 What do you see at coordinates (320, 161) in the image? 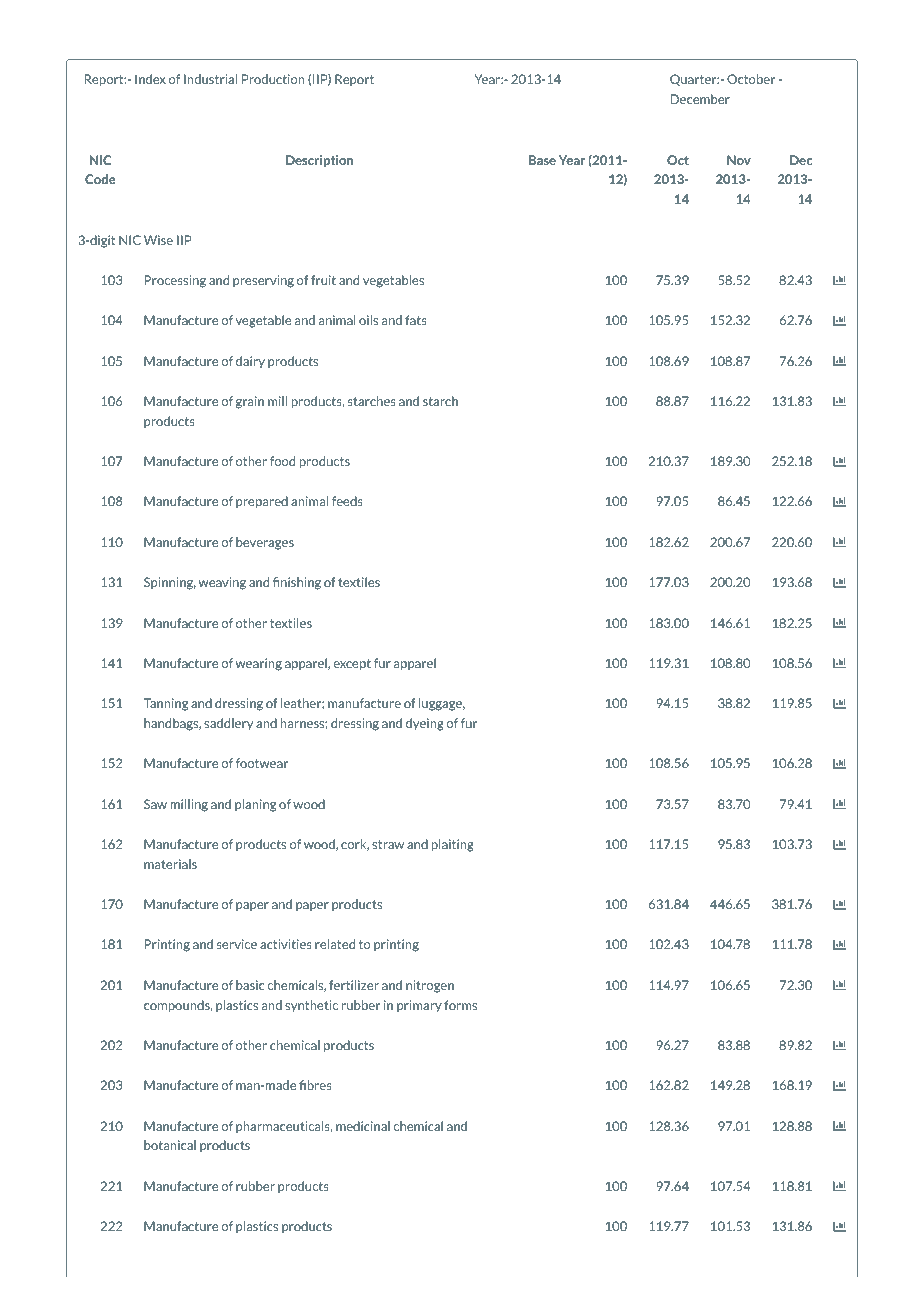
I see `Description` at bounding box center [320, 161].
